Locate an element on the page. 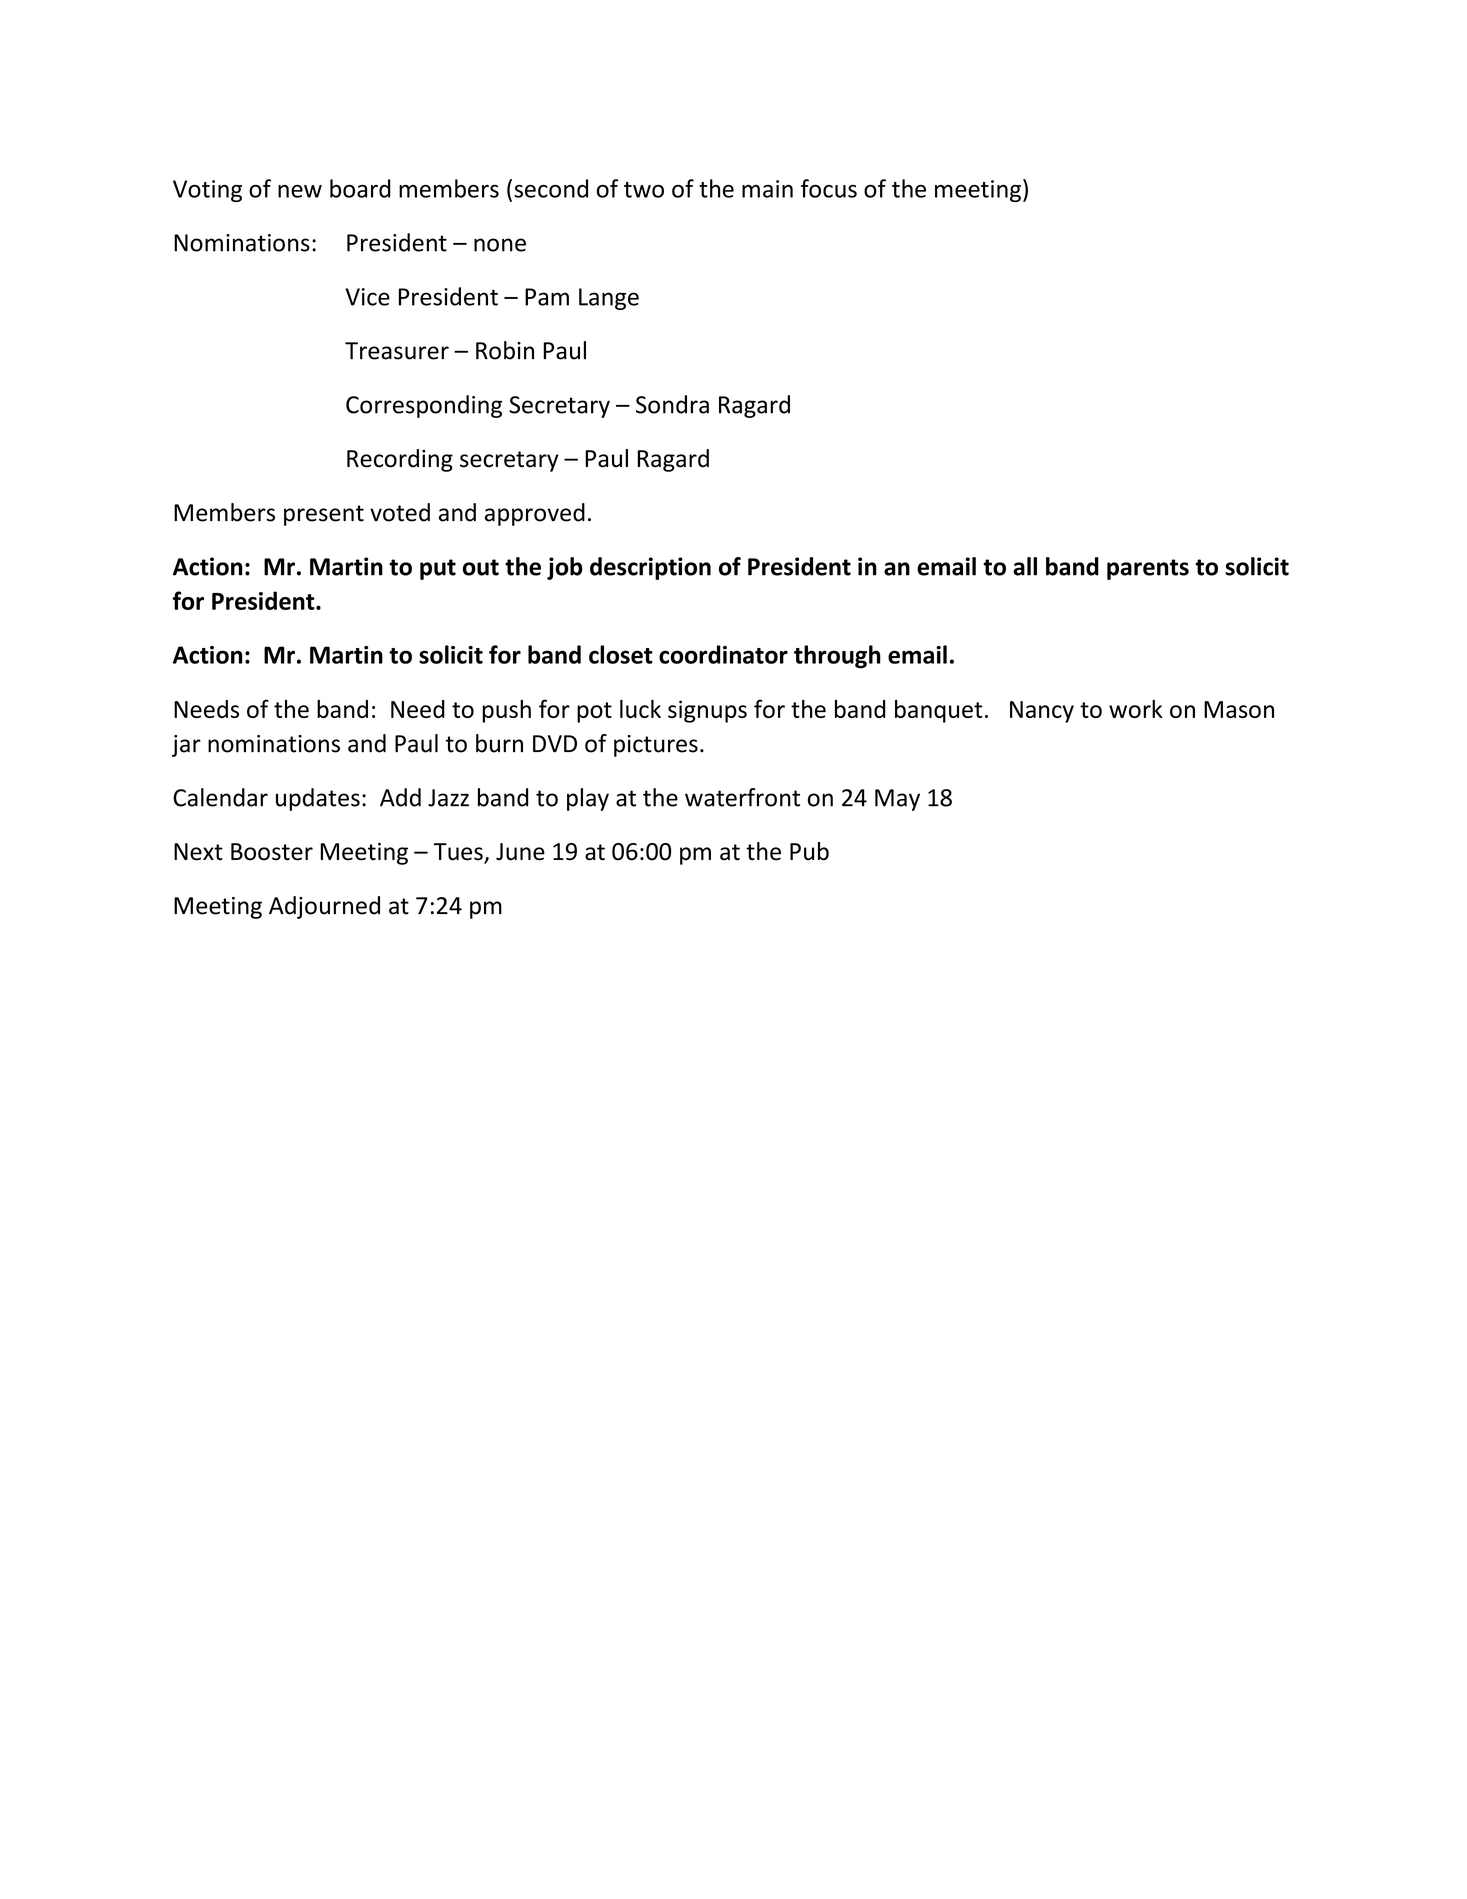 The image size is (1467, 1899). new is located at coordinates (300, 191).
